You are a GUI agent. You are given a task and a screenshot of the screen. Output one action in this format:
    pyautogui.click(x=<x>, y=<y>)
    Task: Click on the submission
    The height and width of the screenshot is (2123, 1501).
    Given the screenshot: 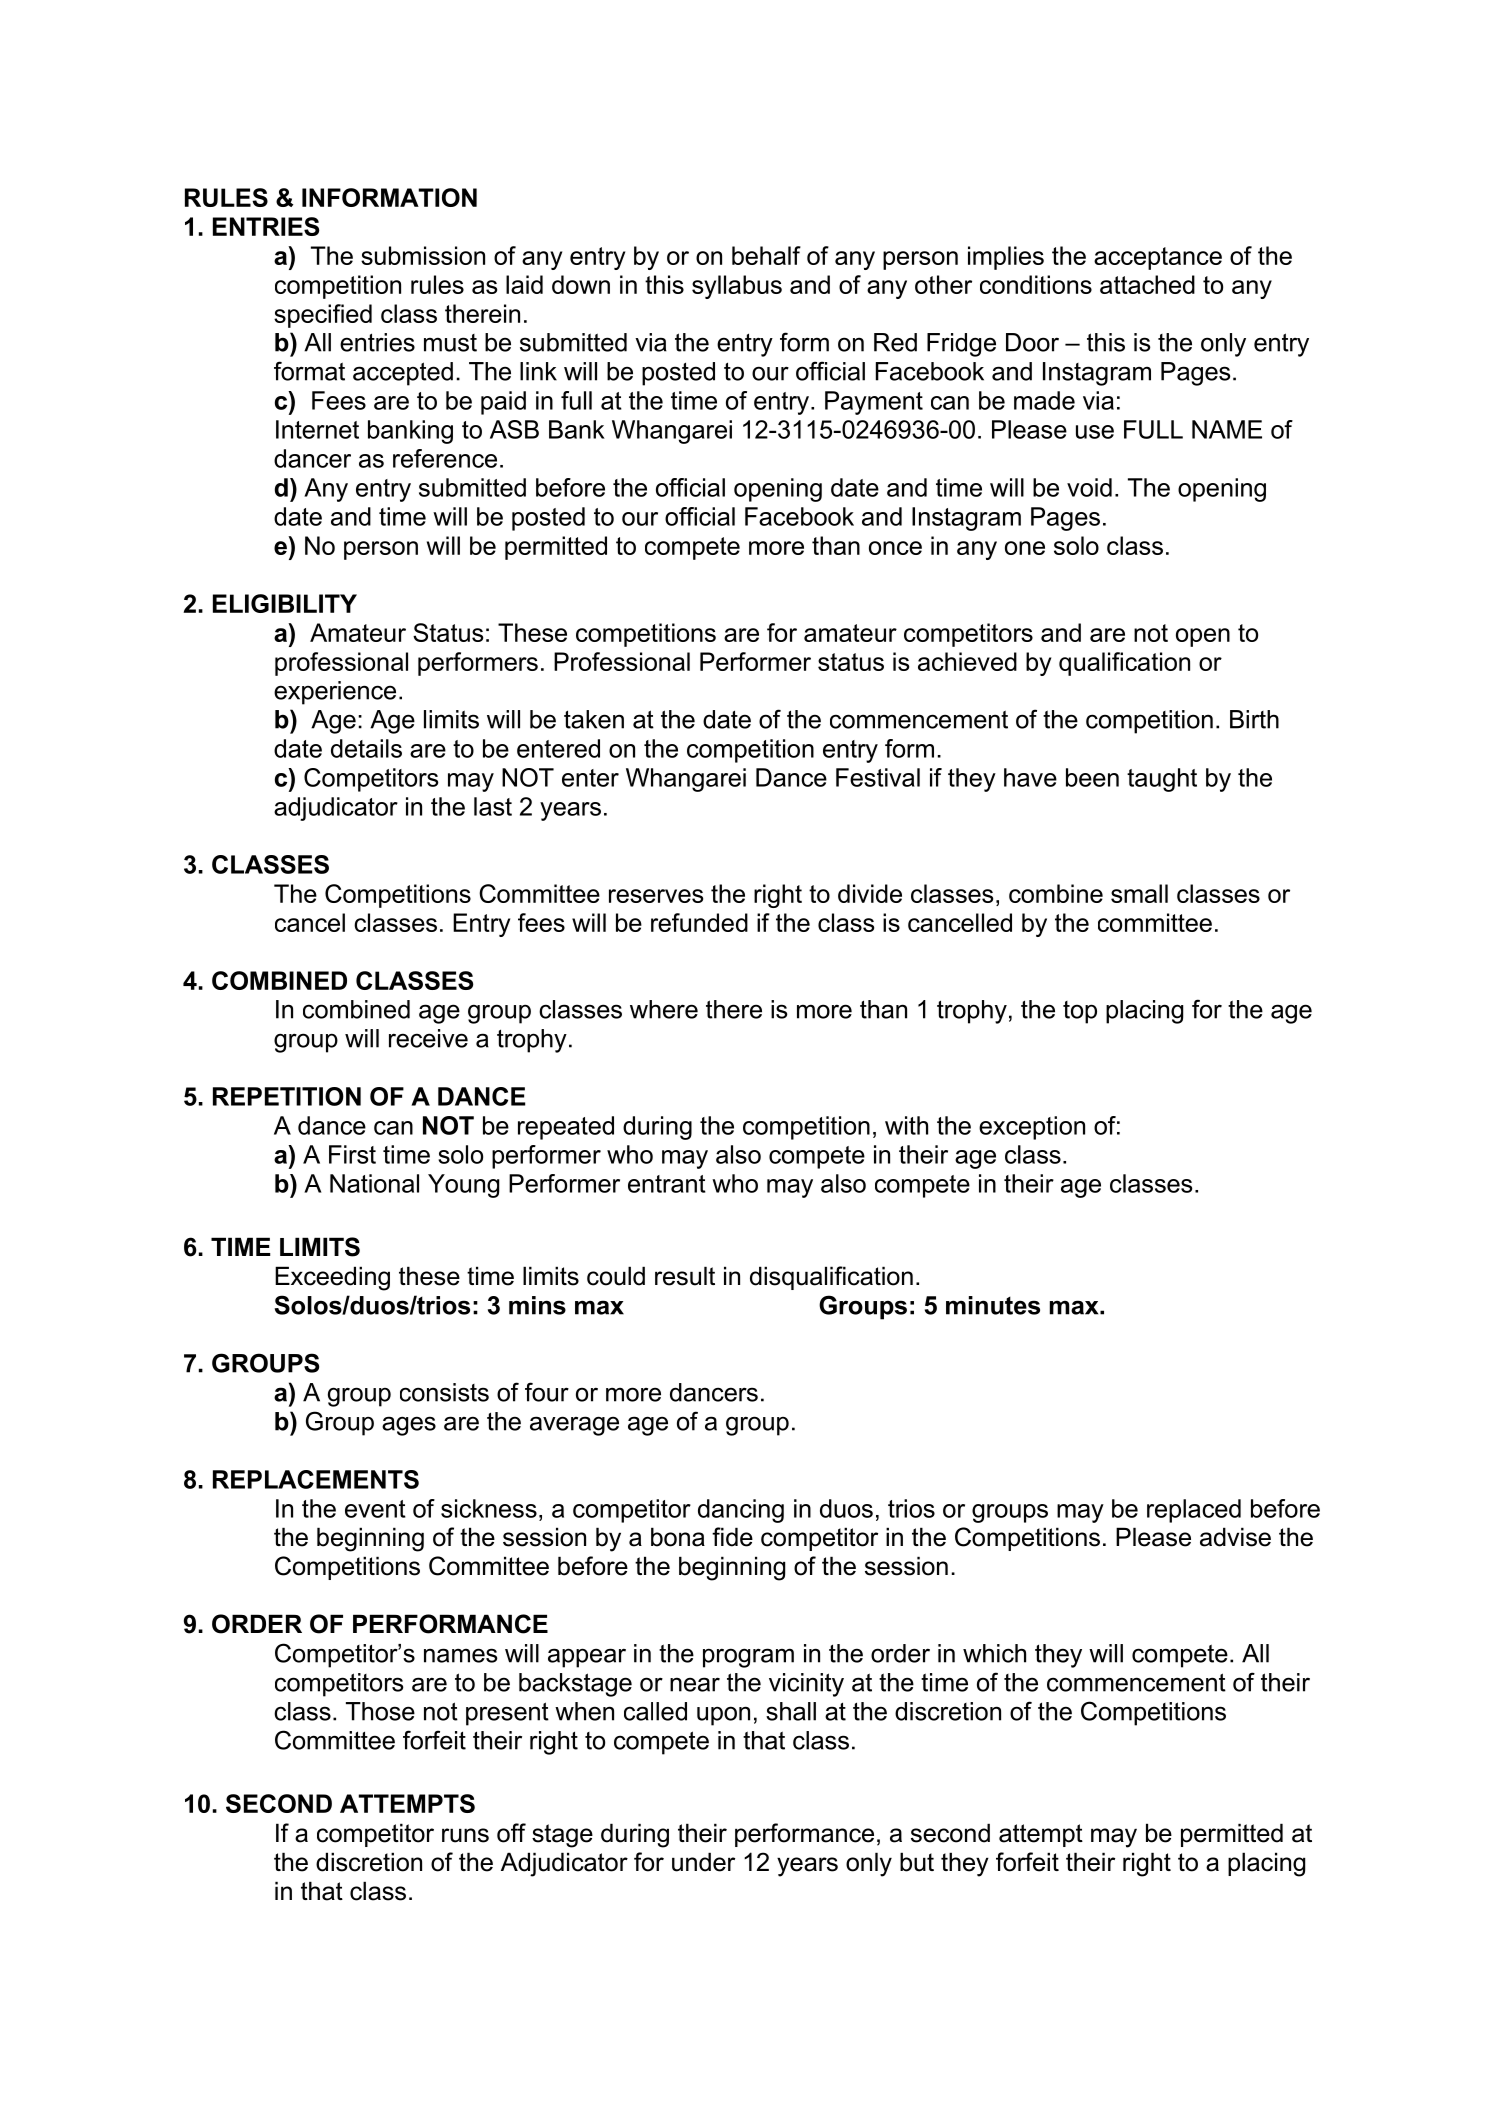 What is the action you would take?
    pyautogui.click(x=423, y=255)
